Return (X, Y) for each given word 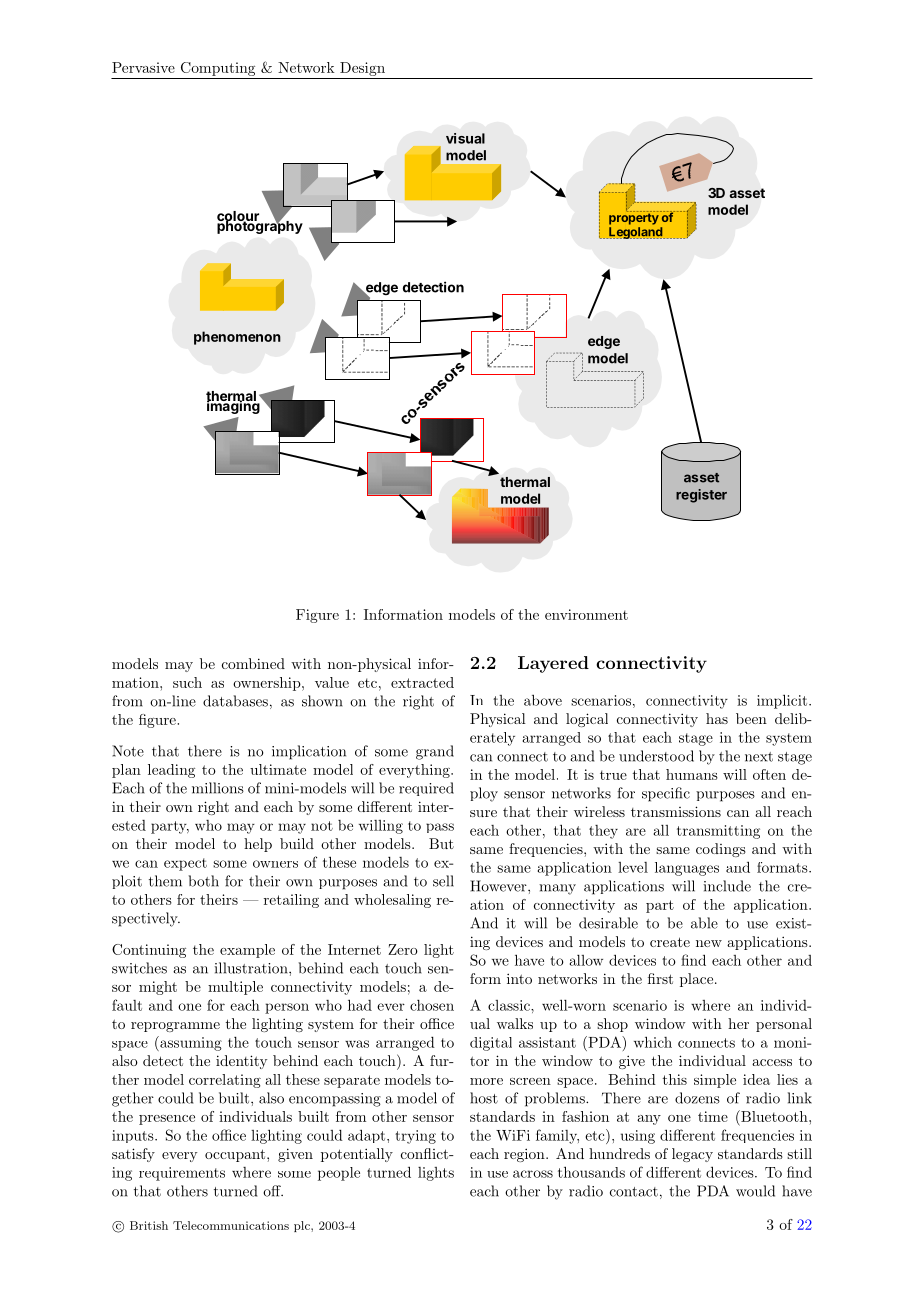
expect (185, 864)
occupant (236, 1155)
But (441, 843)
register (701, 496)
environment (586, 614)
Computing (218, 69)
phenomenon (237, 338)
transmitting (718, 832)
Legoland (636, 233)
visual (465, 138)
